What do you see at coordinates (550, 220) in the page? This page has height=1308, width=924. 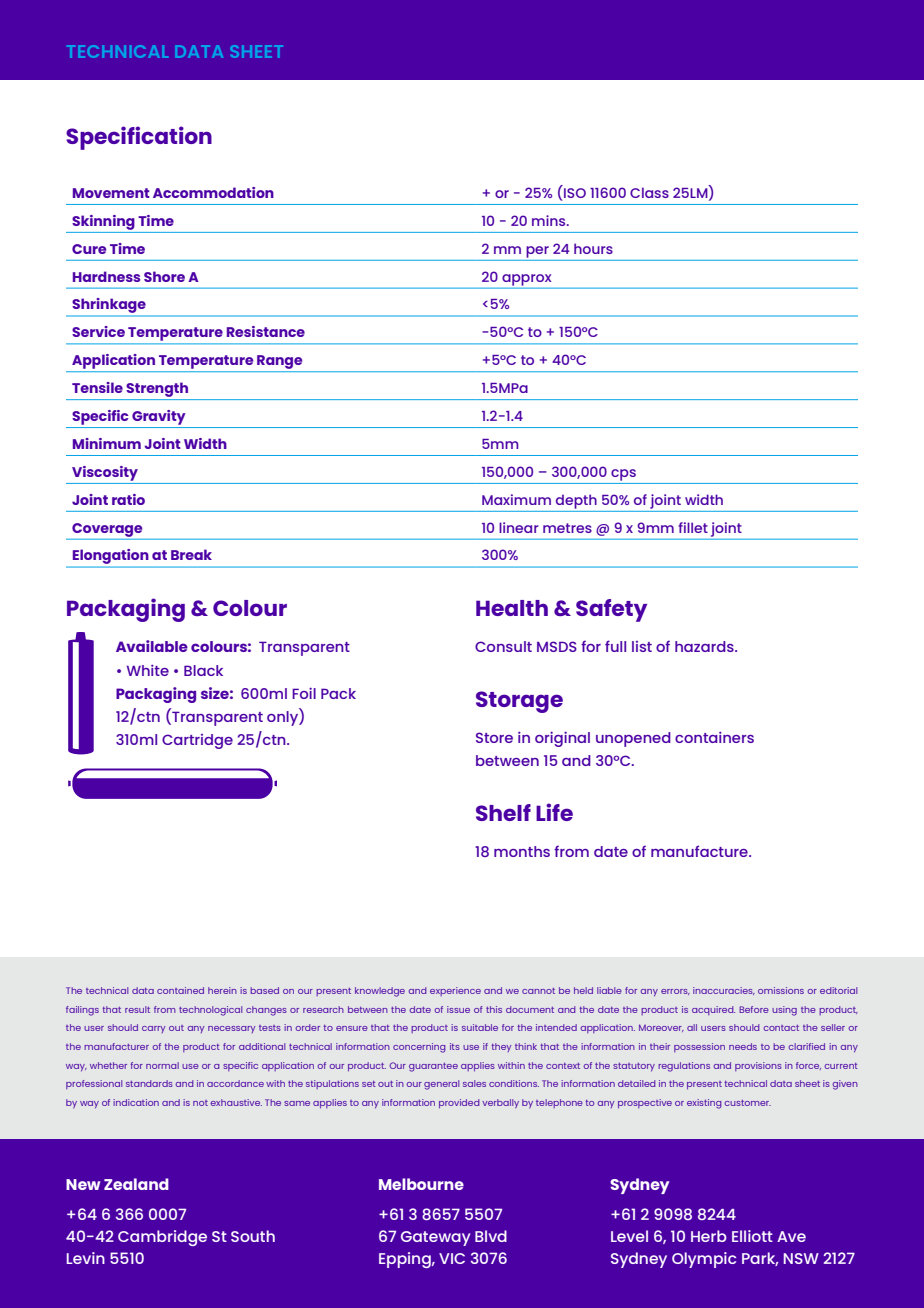 I see `mins` at bounding box center [550, 220].
